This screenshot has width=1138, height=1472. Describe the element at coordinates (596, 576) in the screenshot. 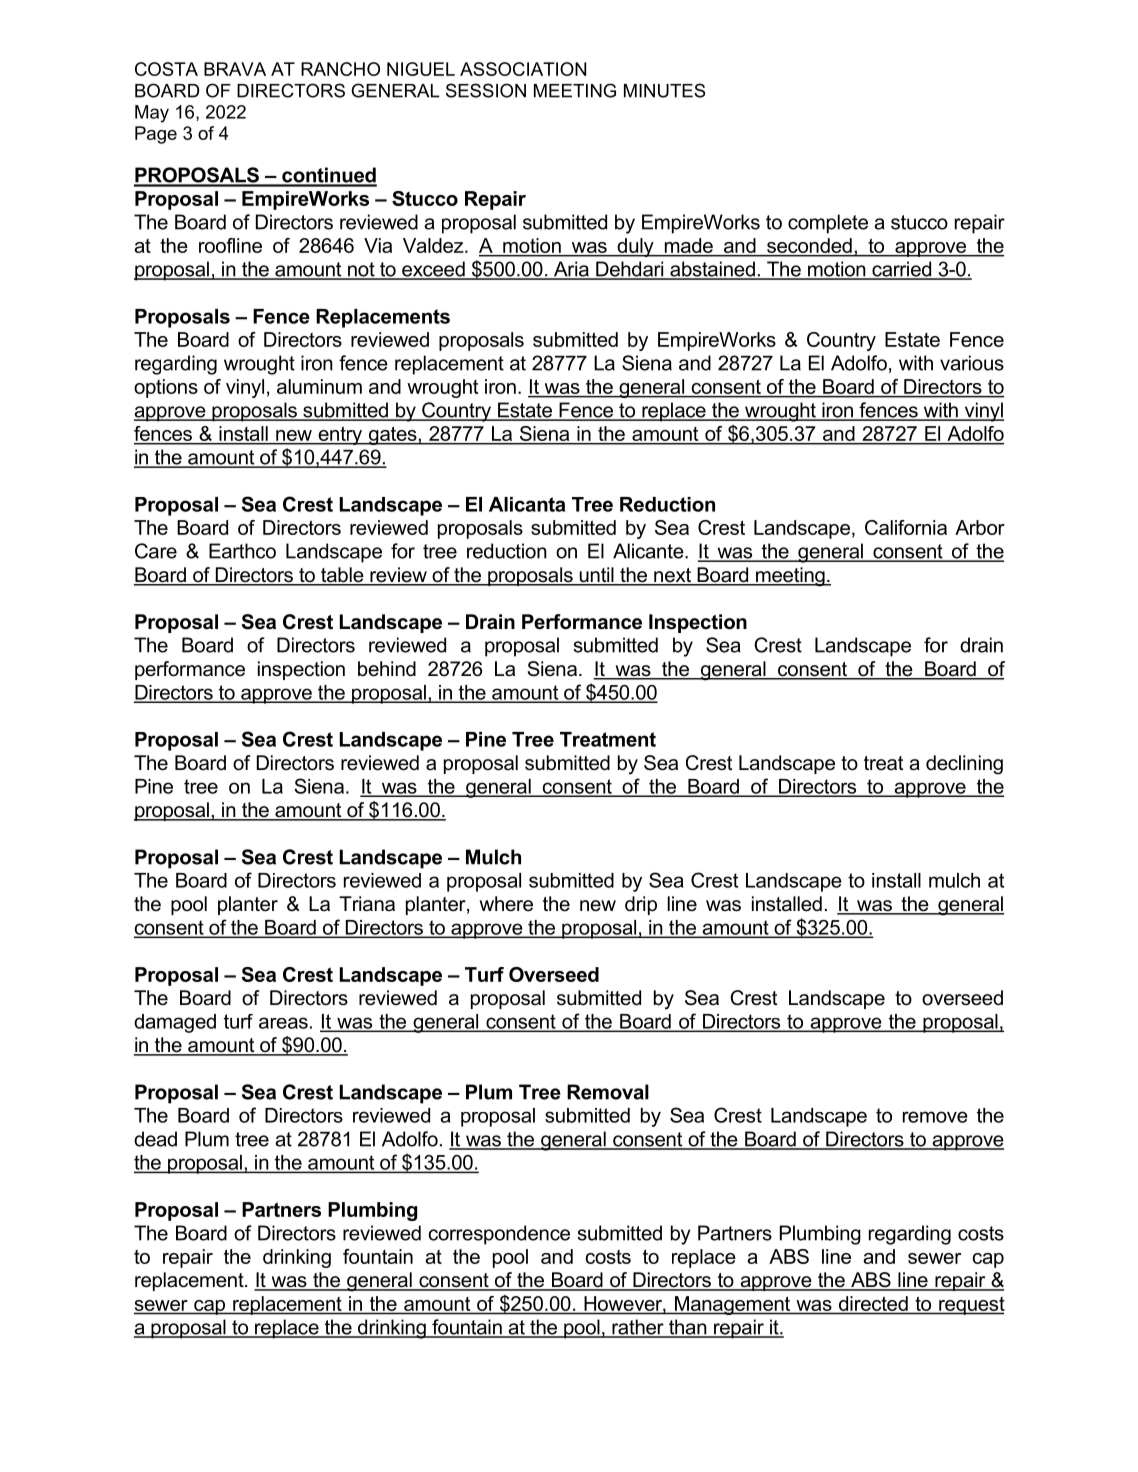

I see `until` at that location.
